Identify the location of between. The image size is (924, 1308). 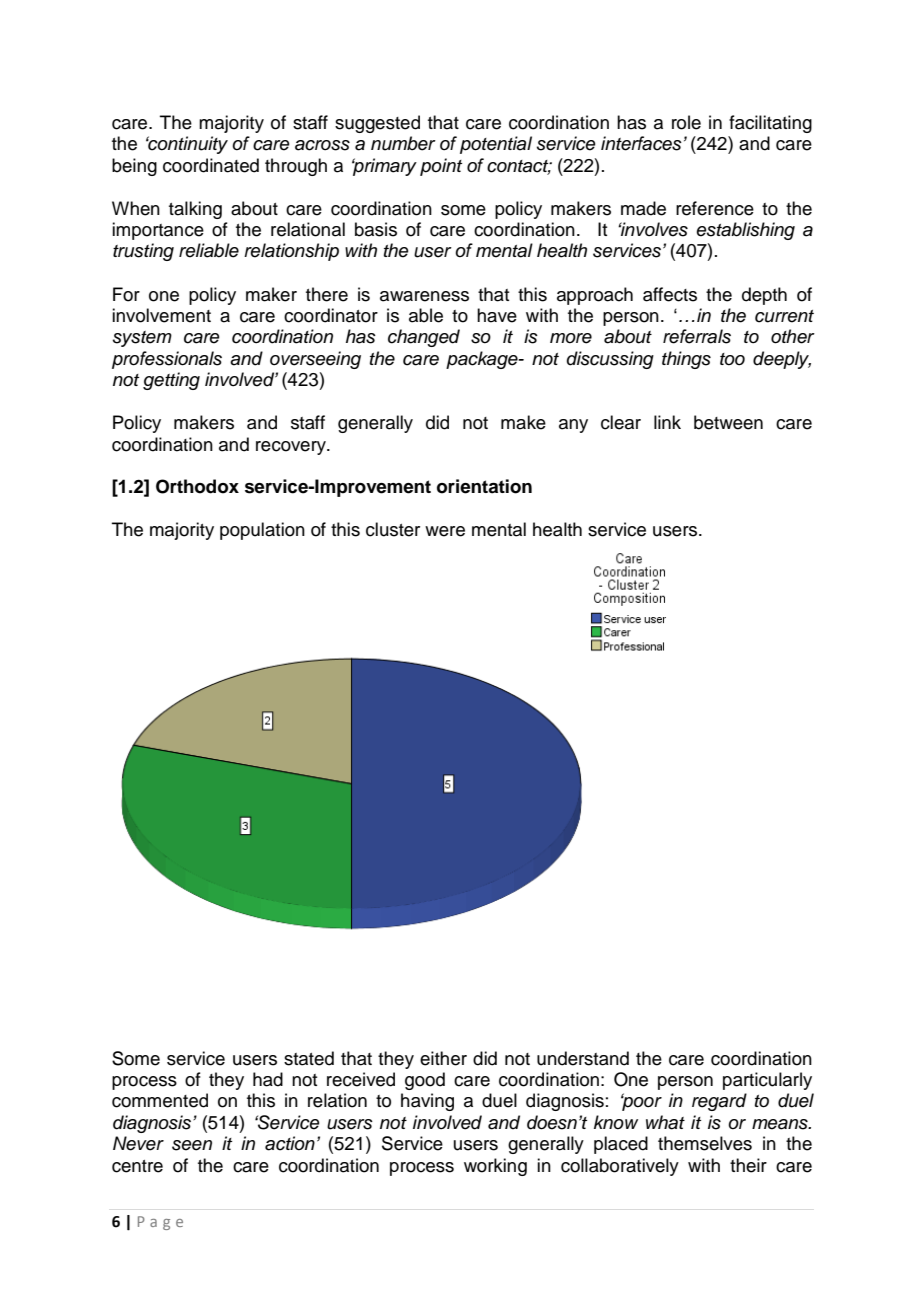
(728, 422).
